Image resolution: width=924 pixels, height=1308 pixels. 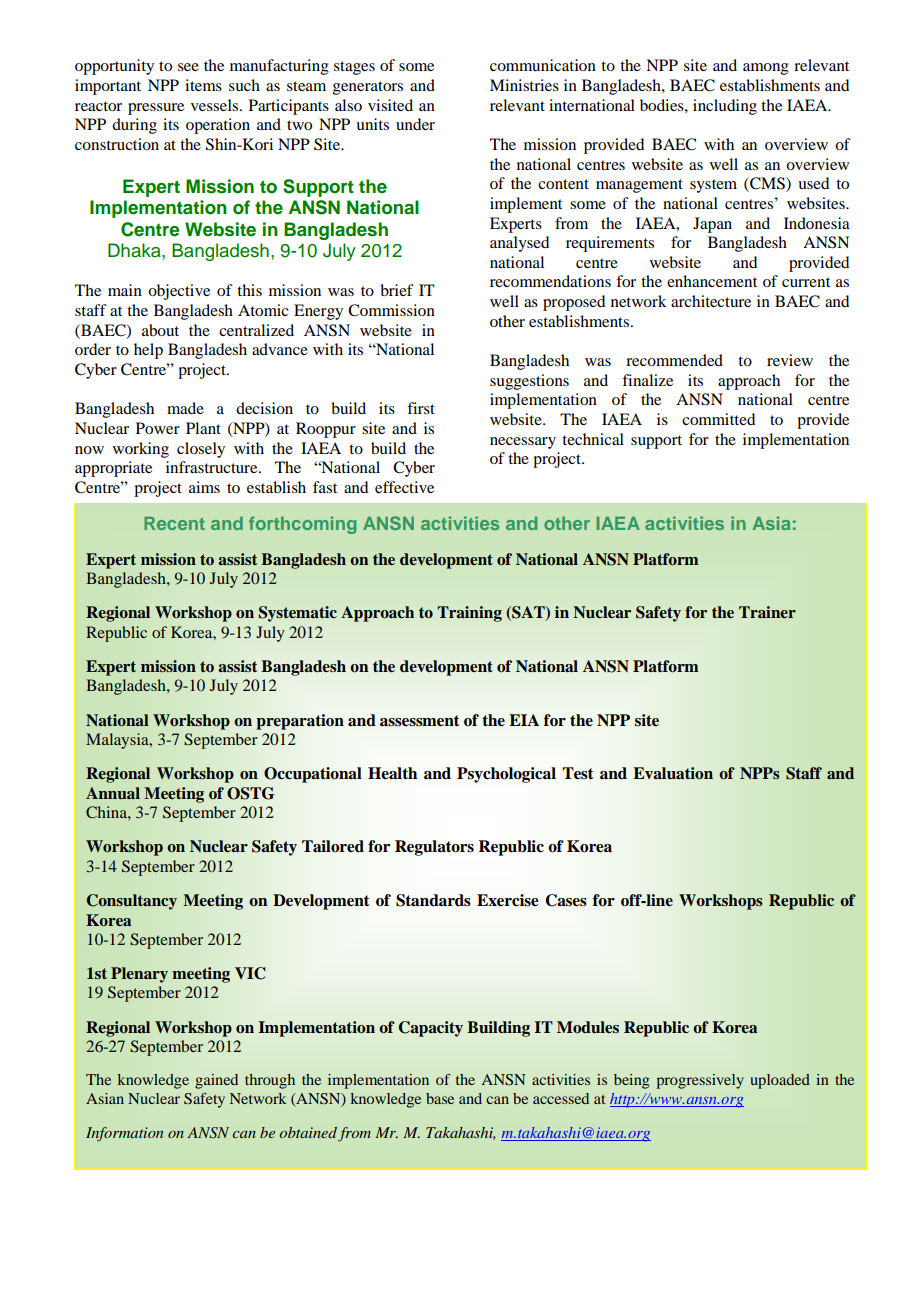 I want to click on including, so click(x=725, y=107).
